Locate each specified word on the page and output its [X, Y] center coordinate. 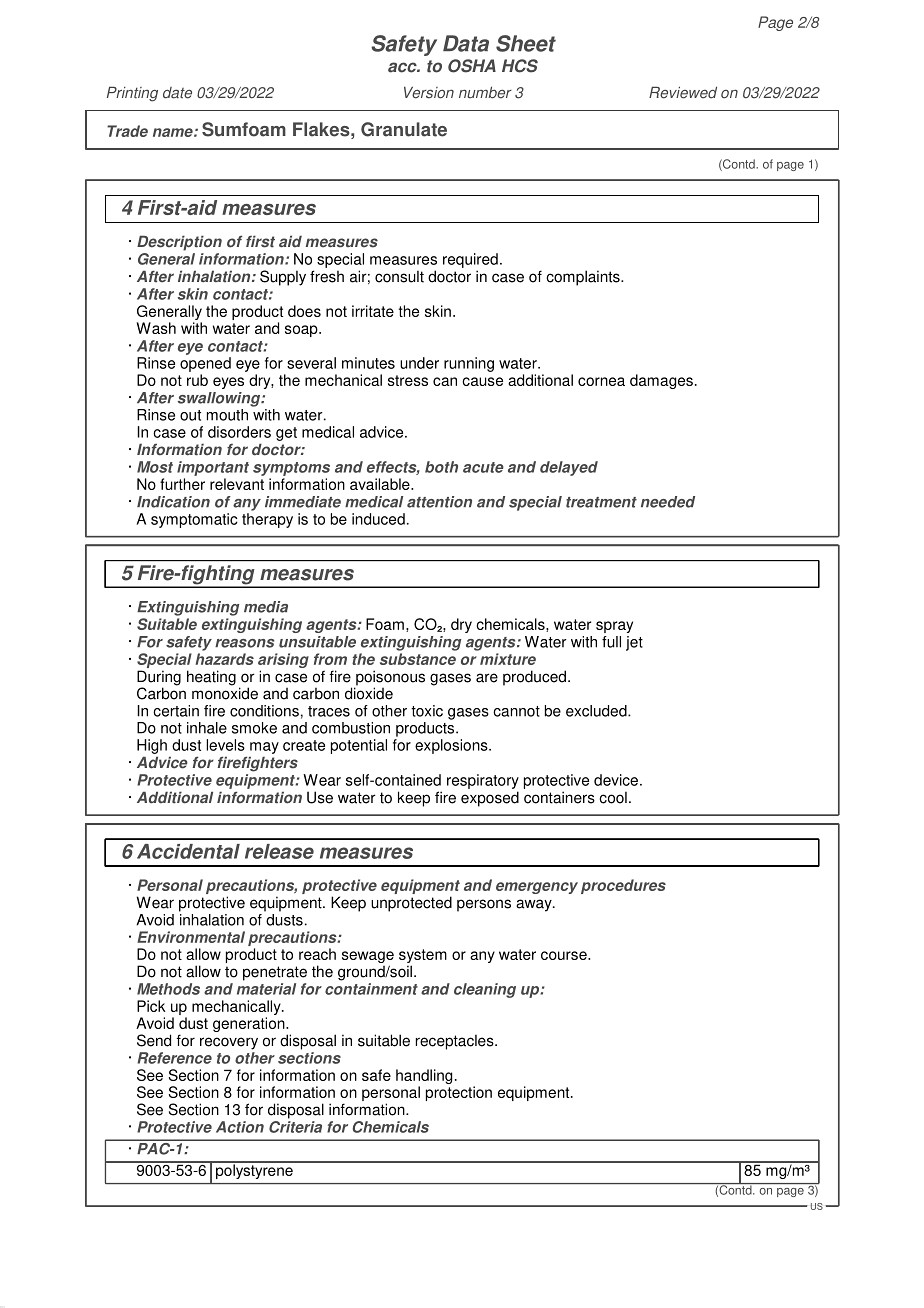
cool [613, 797]
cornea [601, 381]
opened [205, 364]
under [419, 363]
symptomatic [194, 520]
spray [614, 627]
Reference [174, 1058]
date [177, 93]
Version [429, 92]
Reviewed [683, 92]
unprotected [411, 904]
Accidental [188, 851]
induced [378, 519]
